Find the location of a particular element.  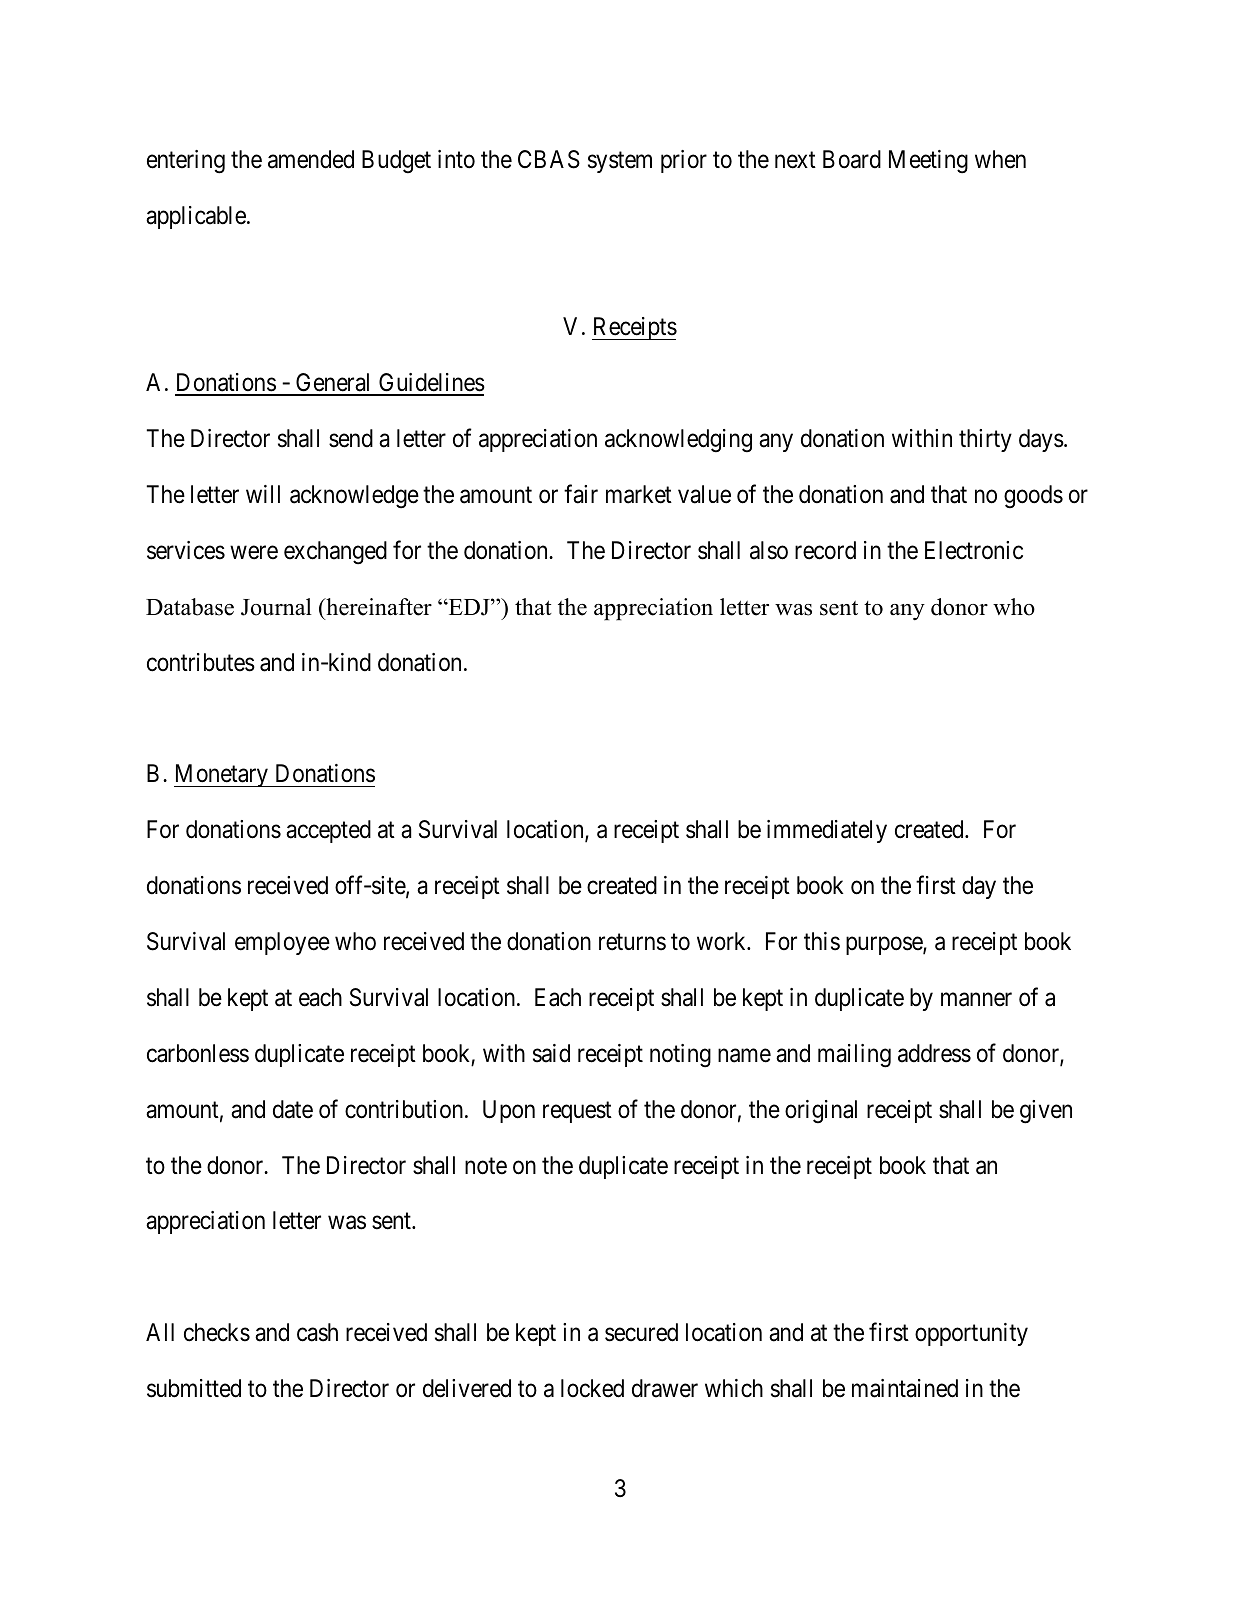

system is located at coordinates (620, 162).
